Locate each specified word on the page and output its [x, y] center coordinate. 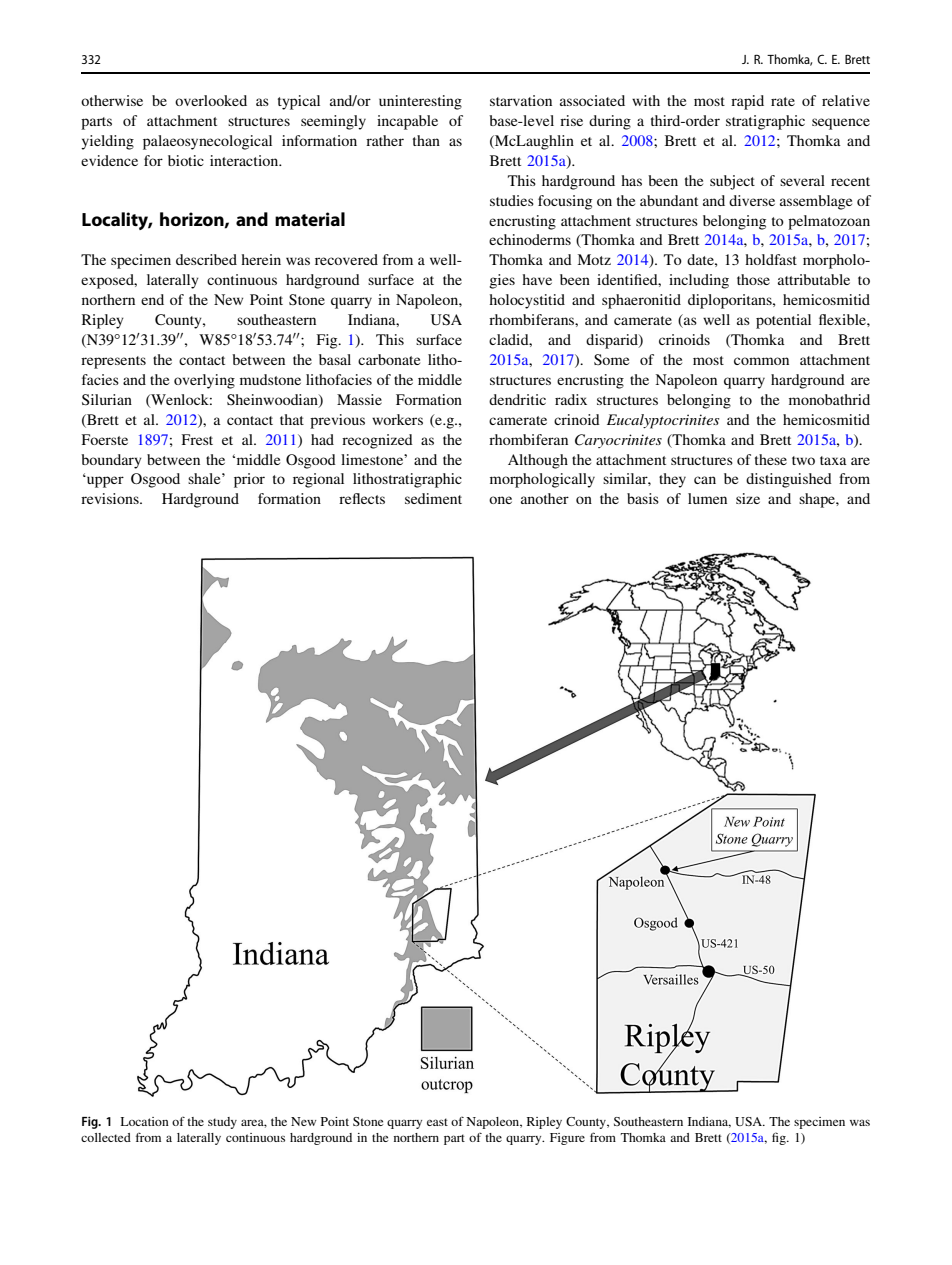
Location [145, 1121]
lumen [707, 498]
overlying [204, 381]
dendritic [517, 399]
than [426, 140]
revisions [111, 498]
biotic [186, 160]
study [222, 1123]
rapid [747, 102]
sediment [433, 498]
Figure [567, 1139]
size [748, 498]
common [761, 361]
